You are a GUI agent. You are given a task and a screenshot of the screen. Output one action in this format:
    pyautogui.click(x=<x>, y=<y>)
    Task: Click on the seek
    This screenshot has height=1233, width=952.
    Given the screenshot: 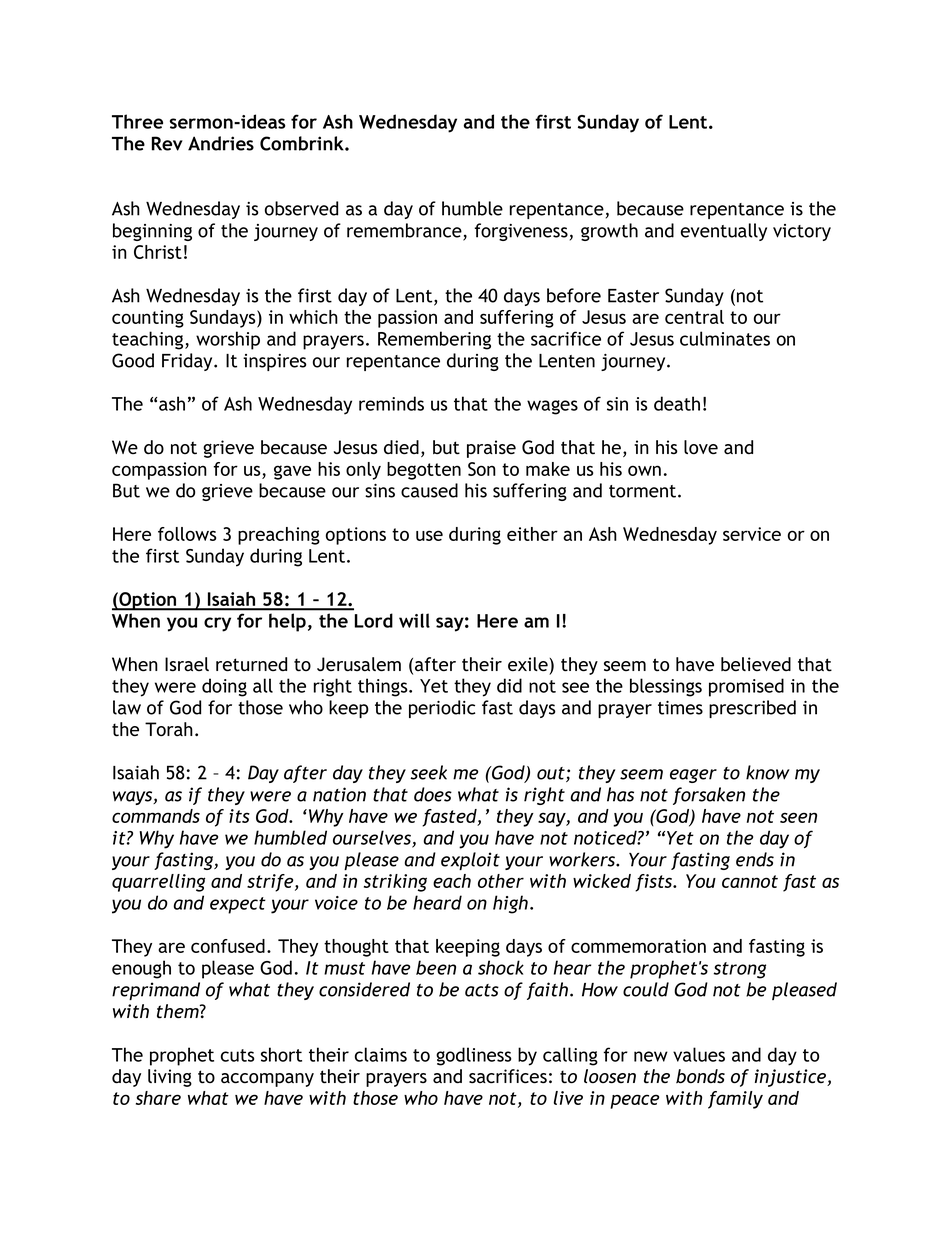 What is the action you would take?
    pyautogui.click(x=428, y=772)
